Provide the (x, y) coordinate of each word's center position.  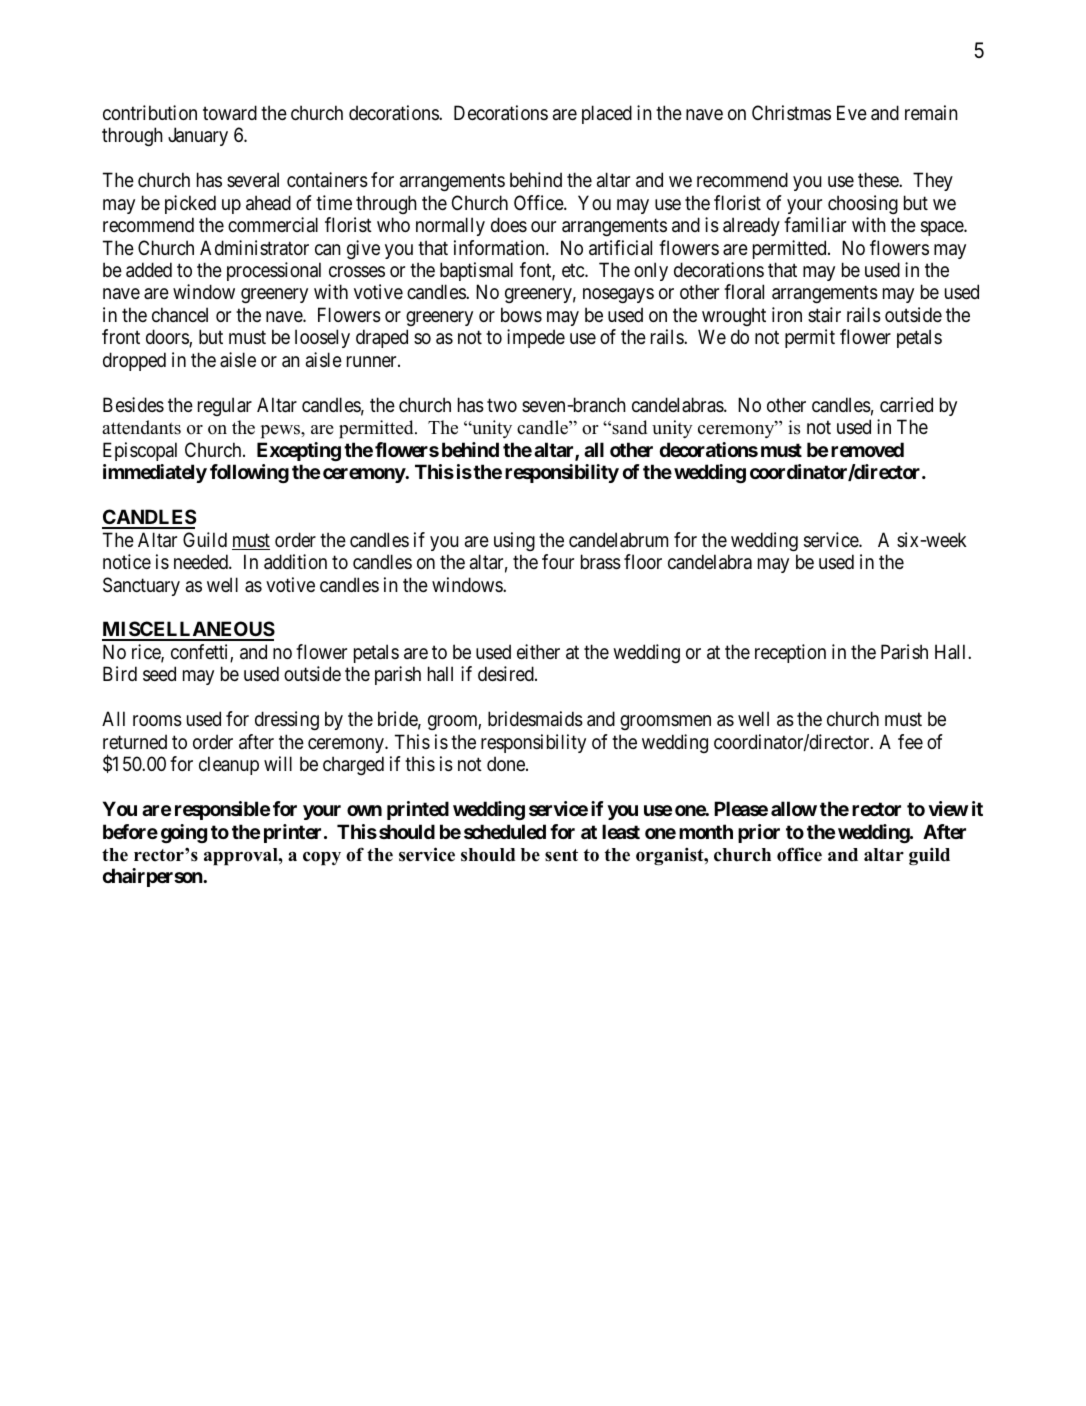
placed (607, 114)
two (502, 405)
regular (225, 406)
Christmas (791, 113)
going (184, 833)
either (538, 652)
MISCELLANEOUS (188, 630)
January (198, 136)
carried (906, 404)
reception (790, 653)
